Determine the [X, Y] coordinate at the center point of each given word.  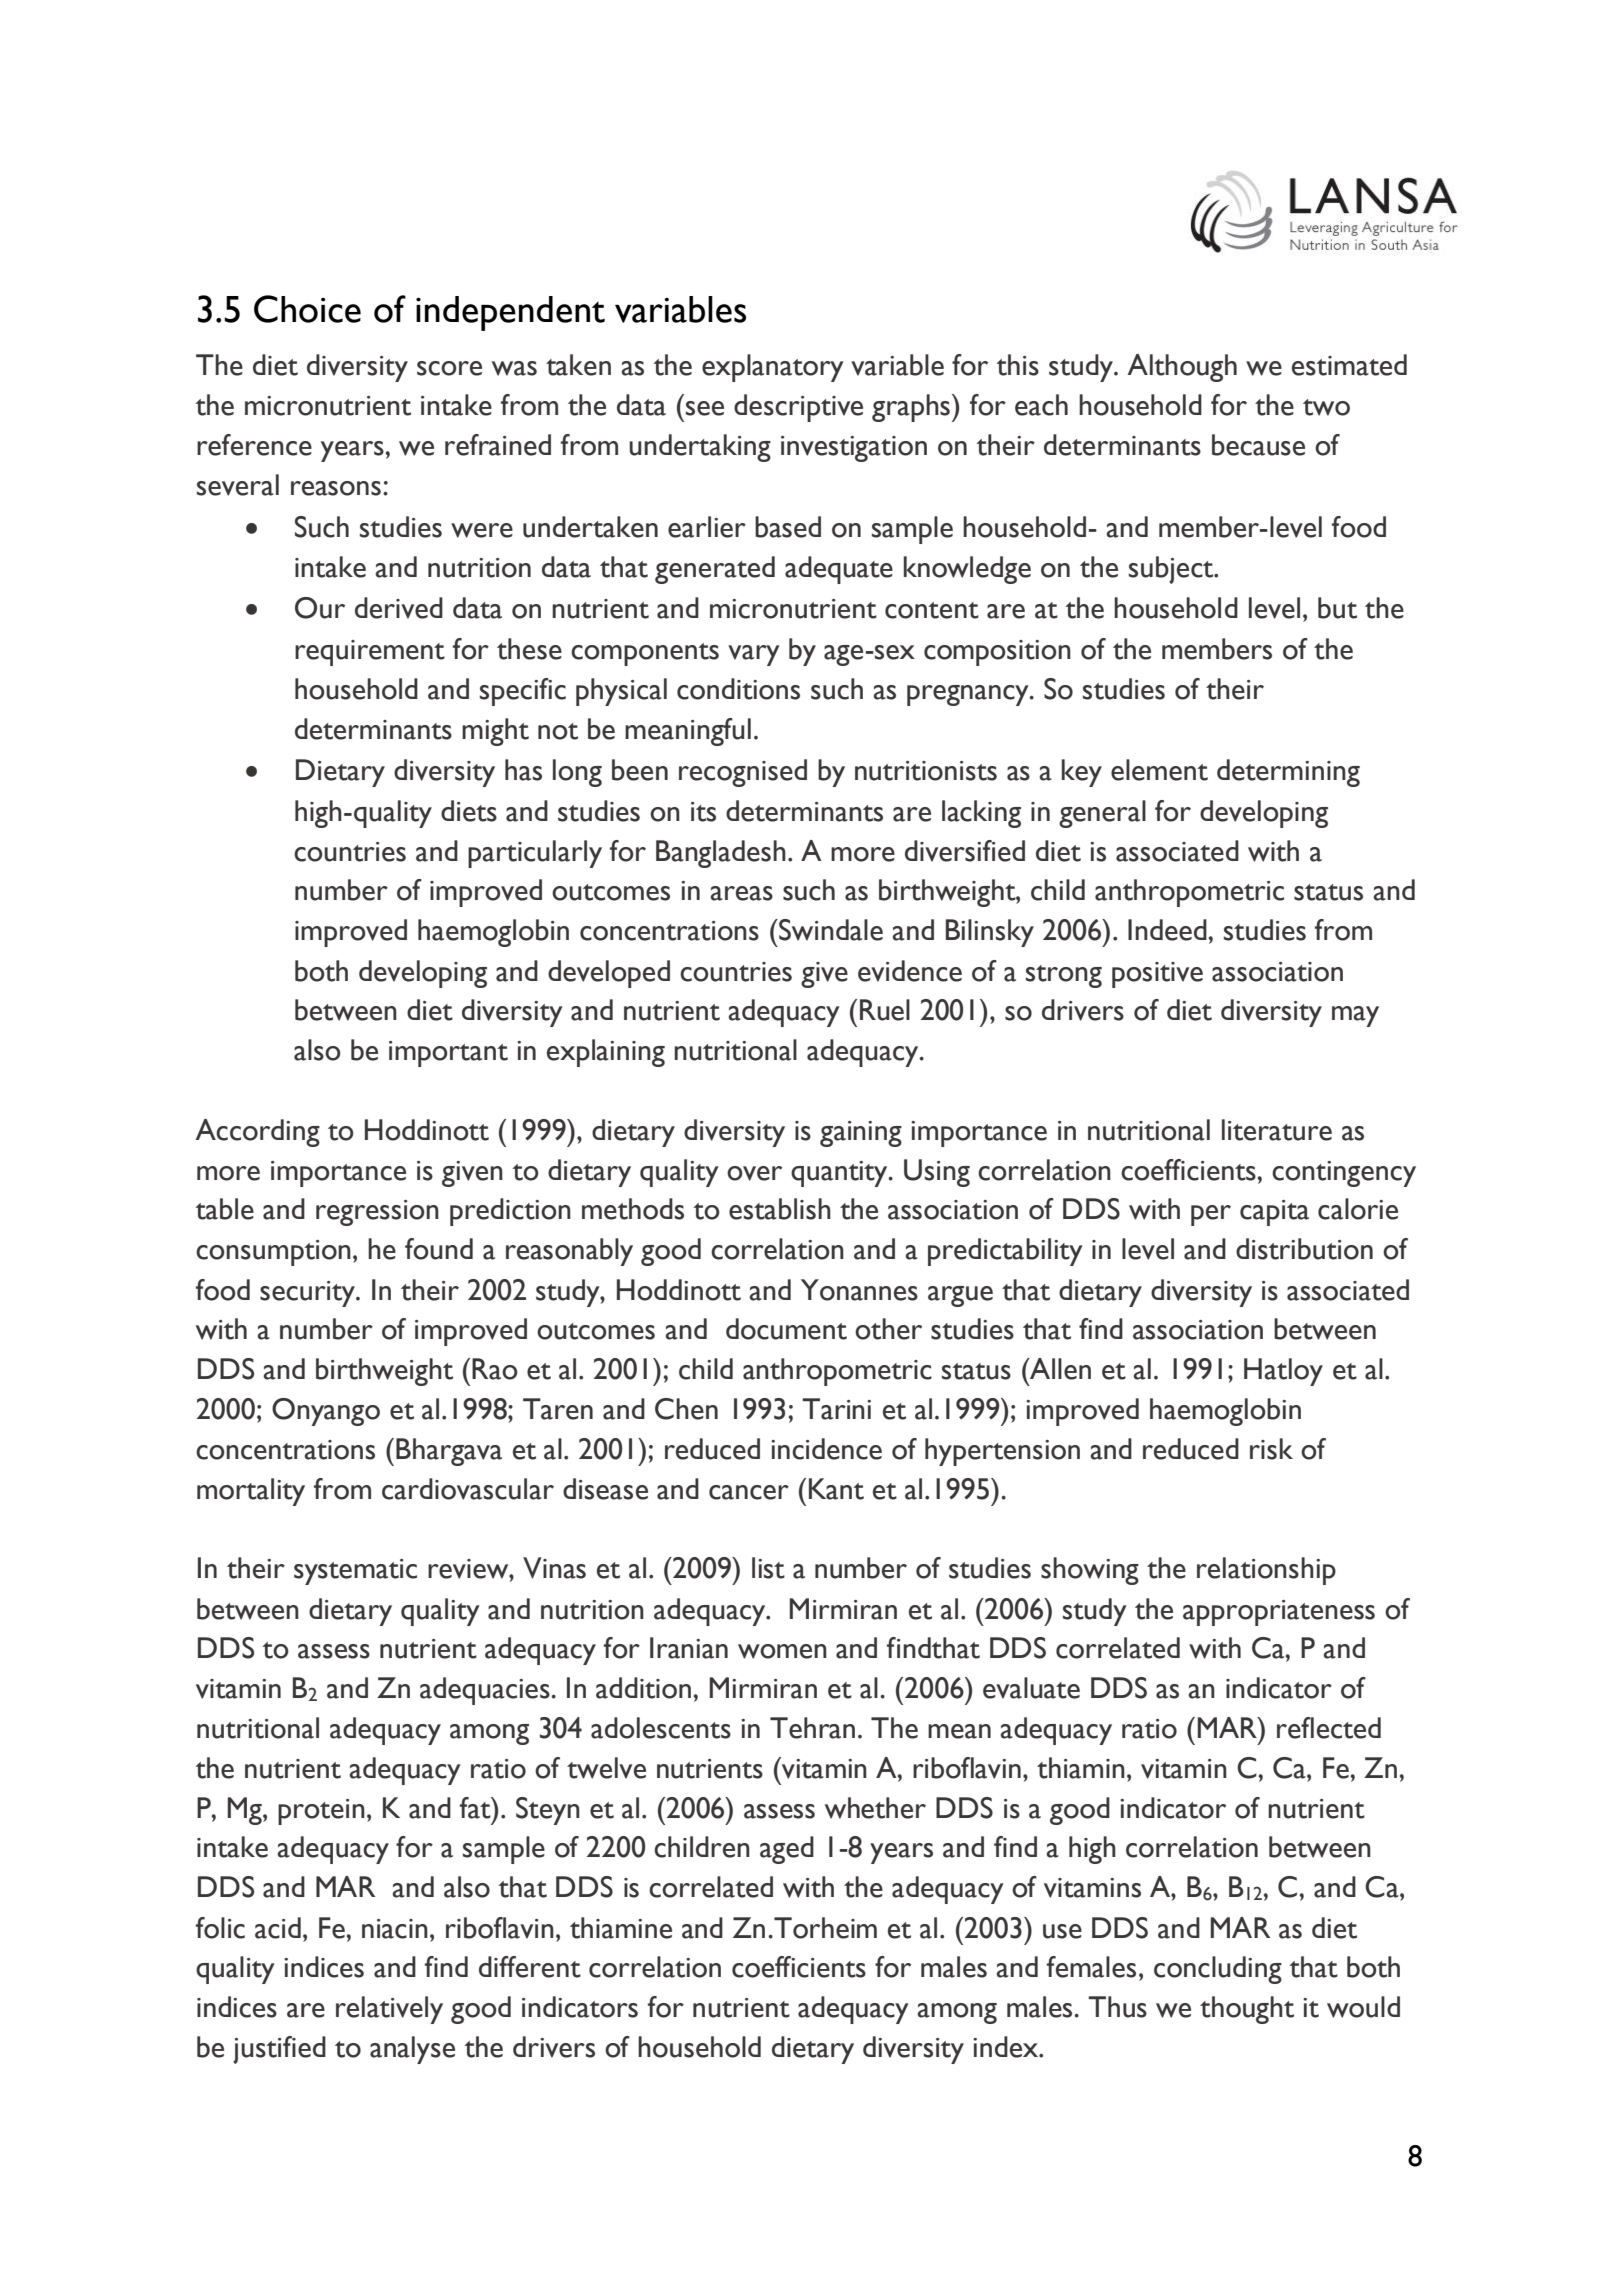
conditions [738, 689]
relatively [389, 2010]
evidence [910, 971]
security [308, 1294]
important [448, 1054]
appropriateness [1279, 1613]
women [782, 1651]
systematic [355, 1572]
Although [1182, 368]
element [1159, 770]
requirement [370, 653]
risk [1271, 1449]
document [786, 1329]
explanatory [773, 368]
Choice [307, 309]
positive [1157, 975]
